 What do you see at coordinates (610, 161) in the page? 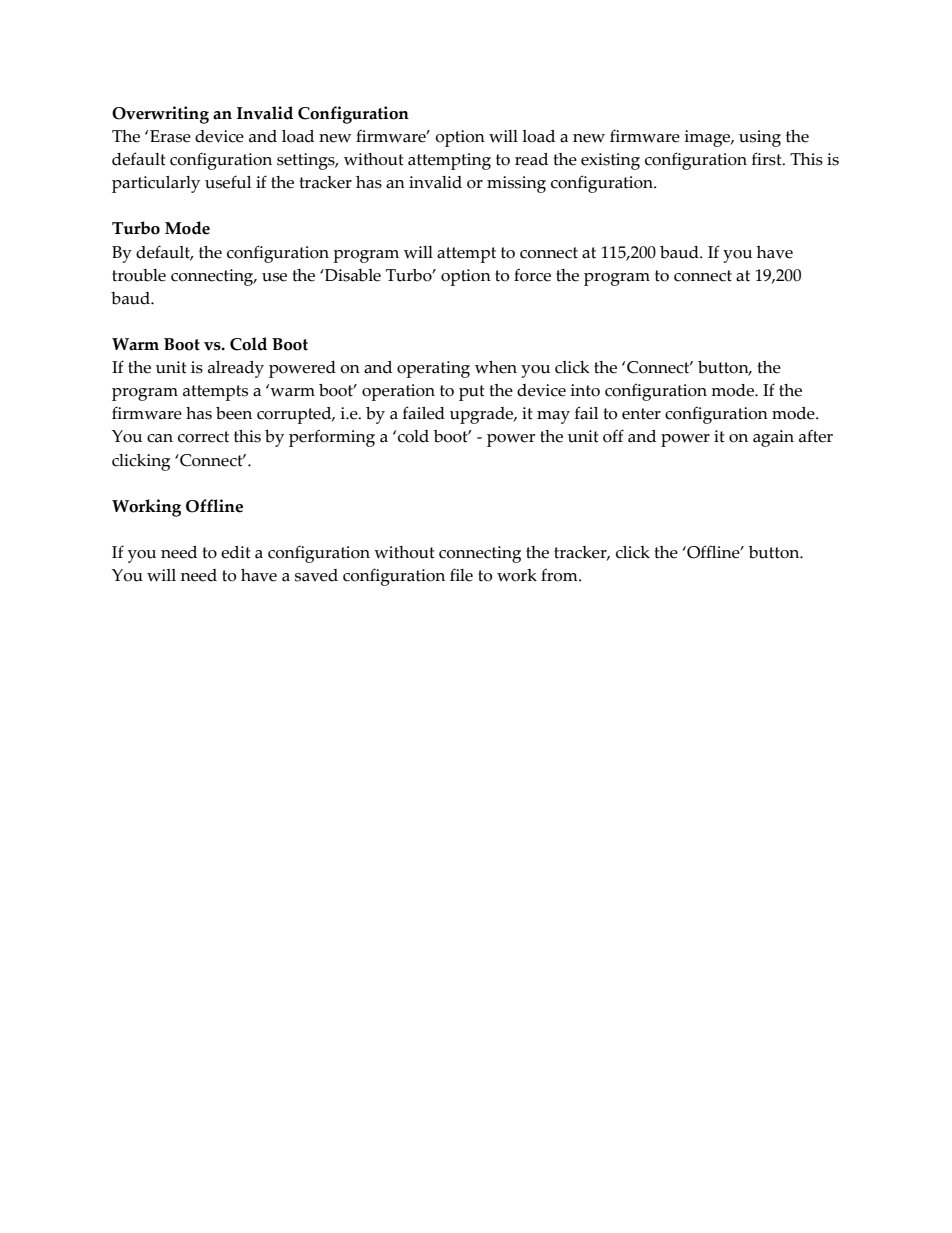
I see `existing` at bounding box center [610, 161].
